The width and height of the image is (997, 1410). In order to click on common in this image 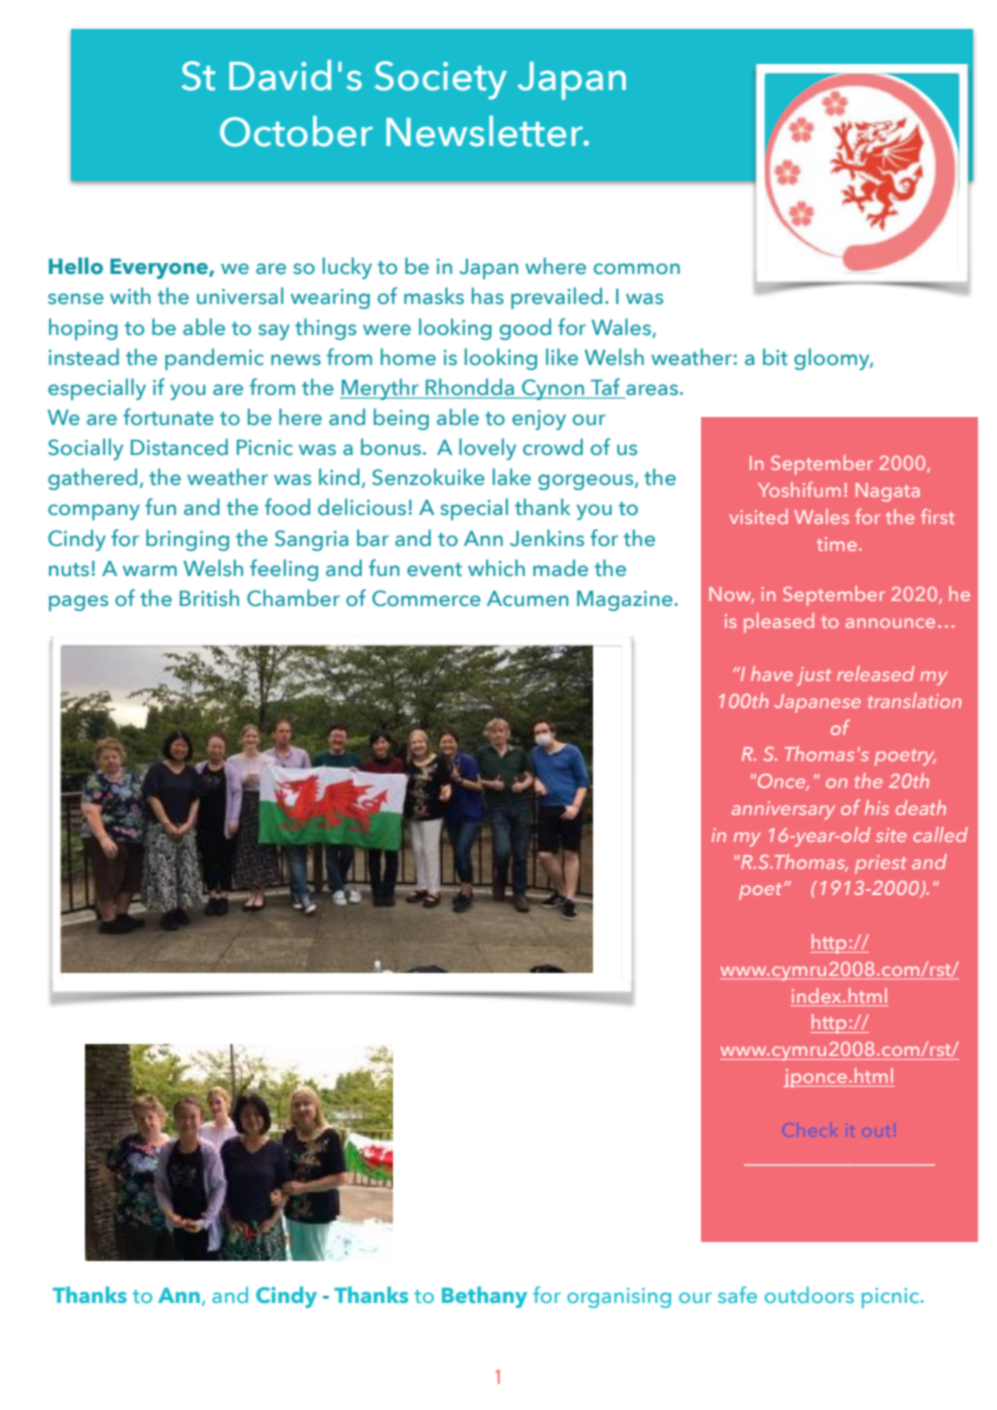, I will do `click(637, 269)`.
